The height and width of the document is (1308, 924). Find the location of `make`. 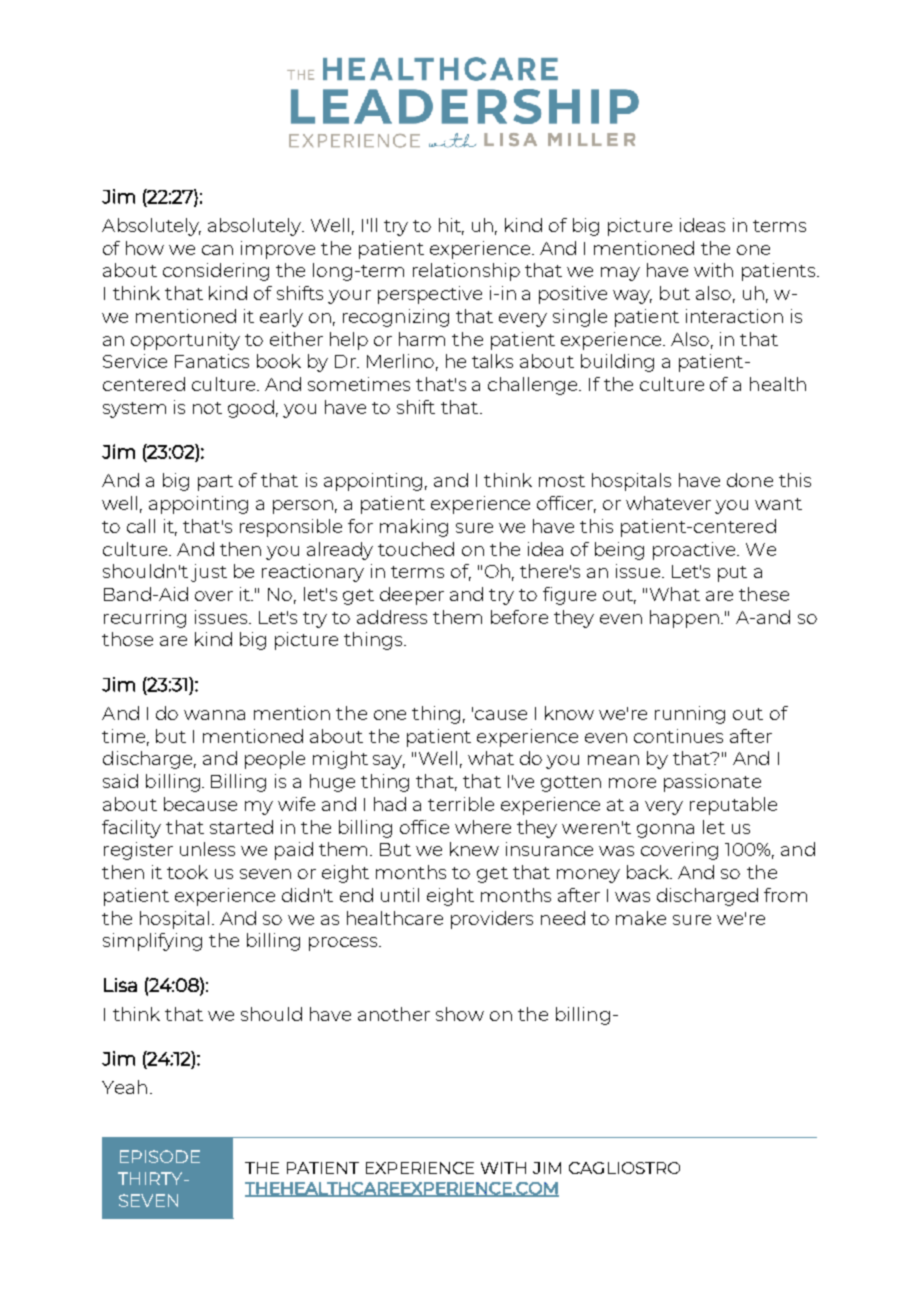

make is located at coordinates (641, 918).
